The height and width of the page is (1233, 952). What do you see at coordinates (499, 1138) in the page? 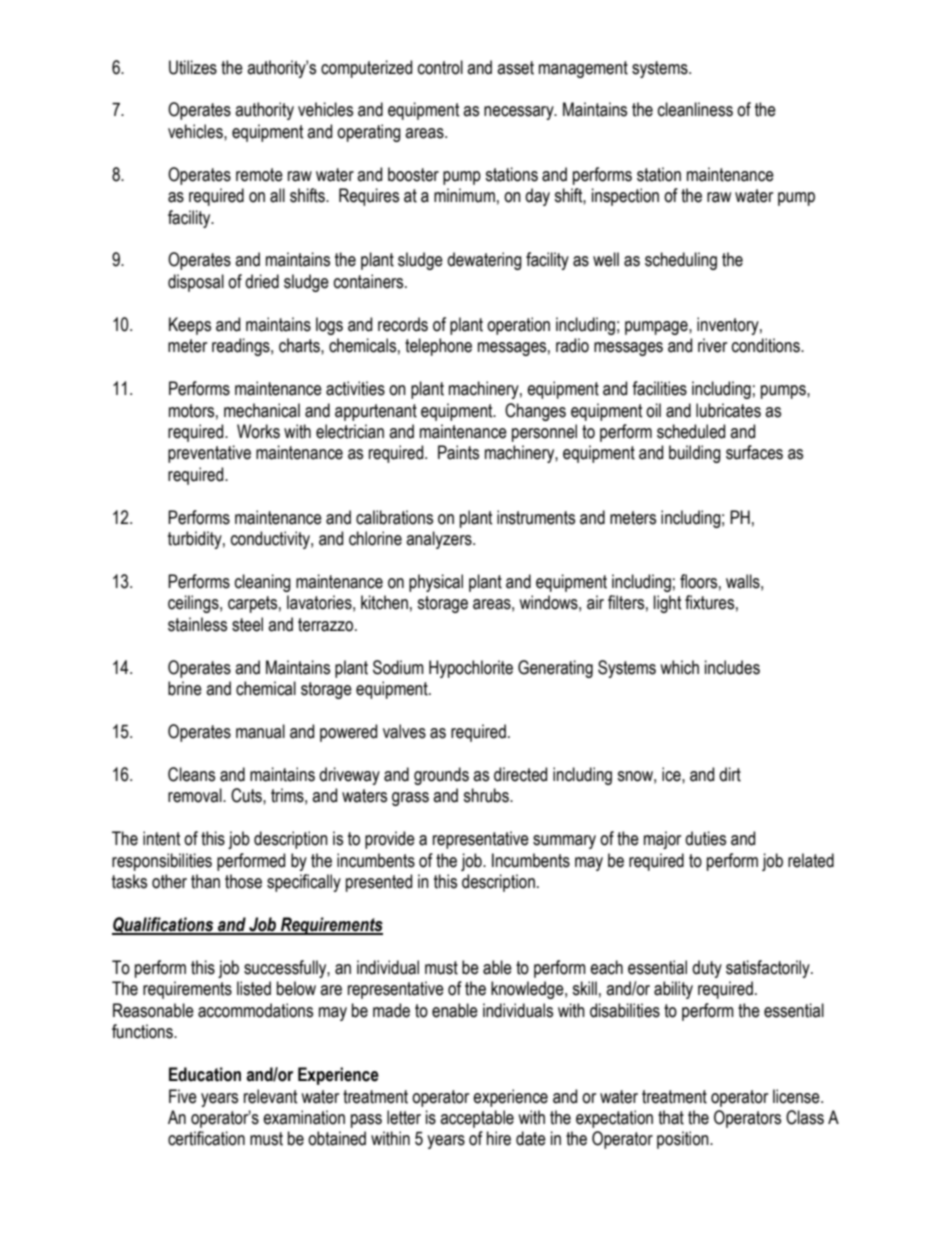
I see `hire` at bounding box center [499, 1138].
